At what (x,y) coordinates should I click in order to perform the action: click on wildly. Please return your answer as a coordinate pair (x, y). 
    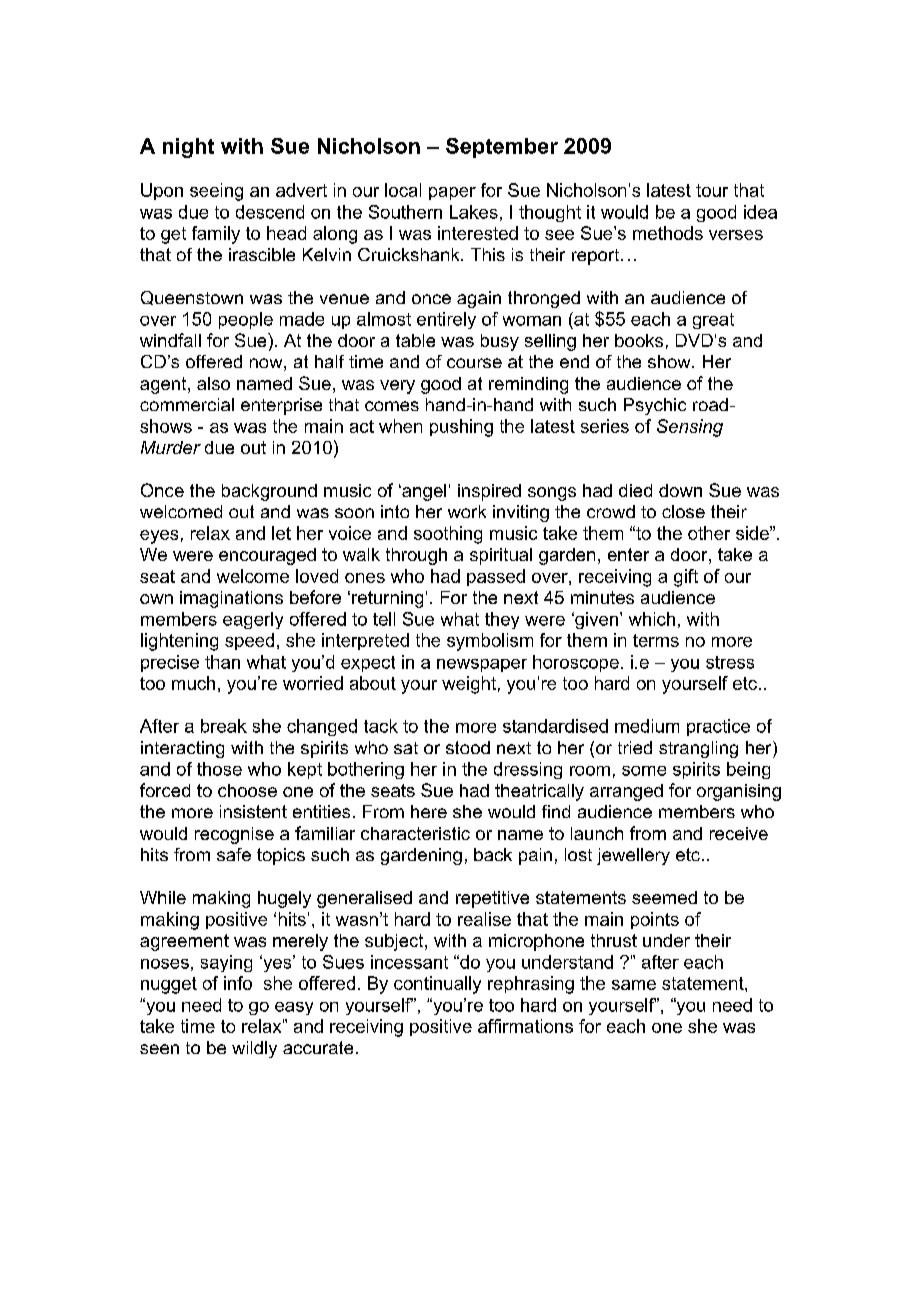
    Looking at the image, I should click on (254, 1049).
